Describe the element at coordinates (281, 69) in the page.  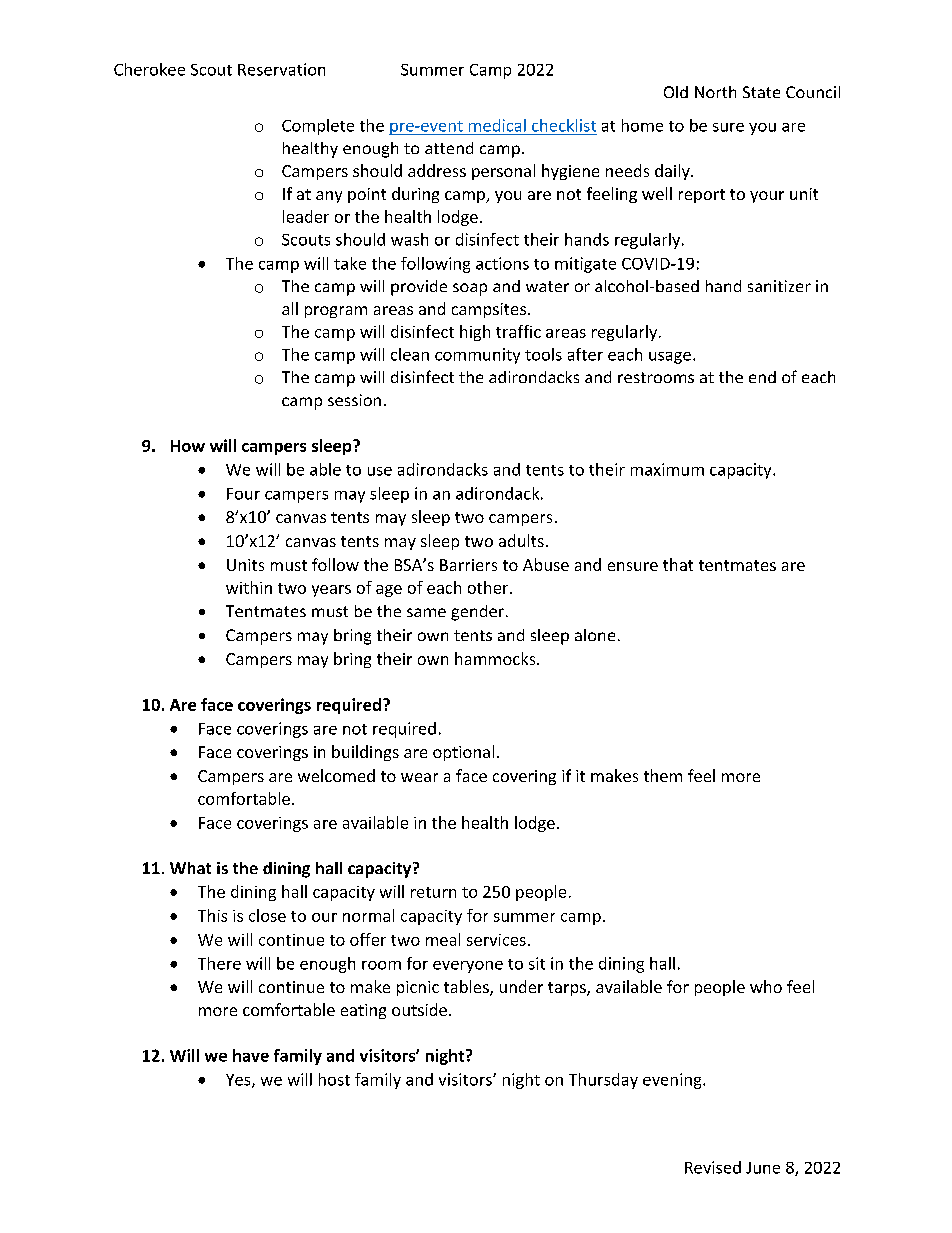
I see `Reservation` at that location.
